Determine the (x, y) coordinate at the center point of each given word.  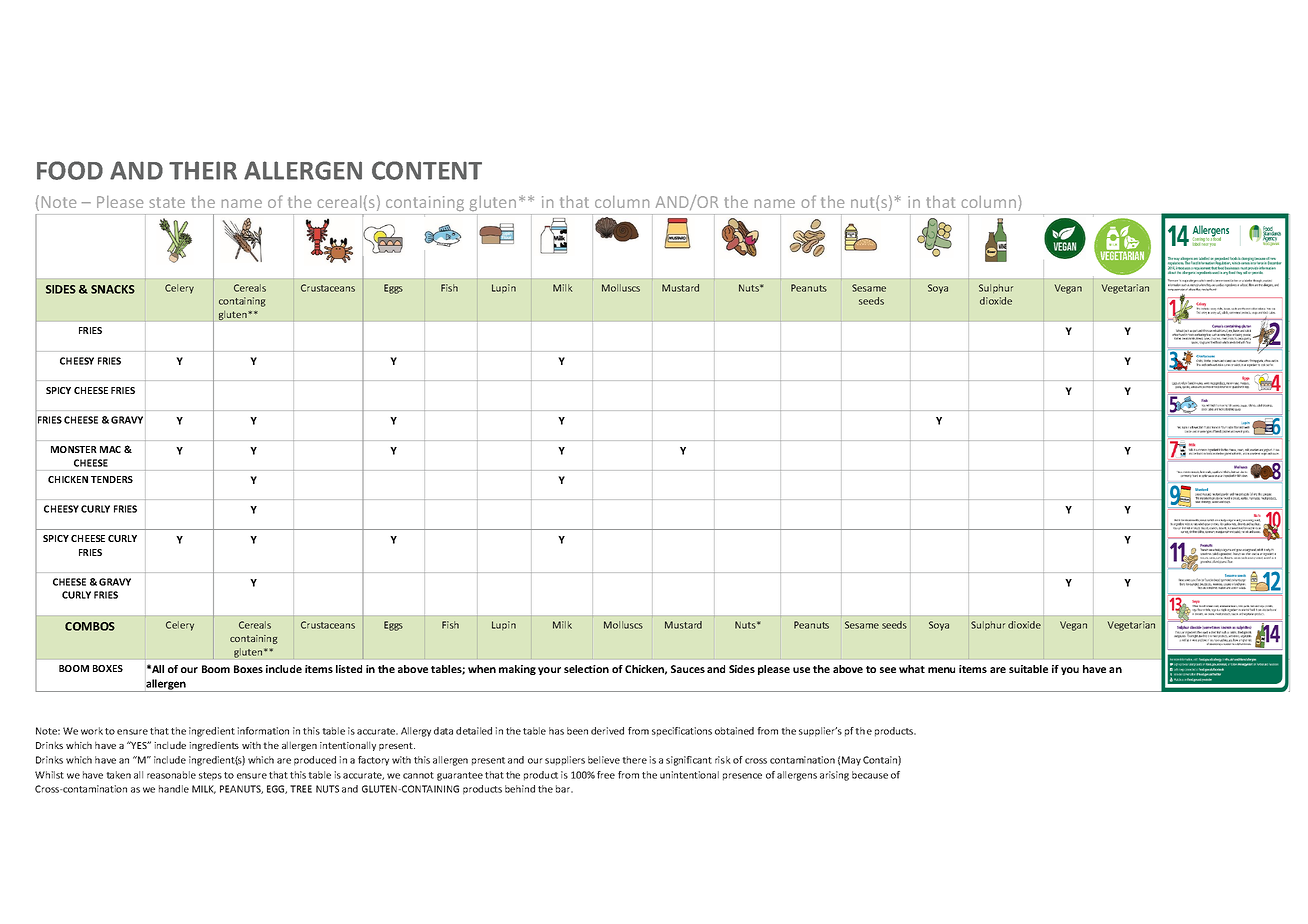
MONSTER (74, 449)
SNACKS (113, 289)
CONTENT (427, 170)
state (167, 202)
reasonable (171, 775)
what (912, 669)
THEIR (203, 170)
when (482, 669)
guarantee (460, 776)
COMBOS (90, 626)
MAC (110, 449)
